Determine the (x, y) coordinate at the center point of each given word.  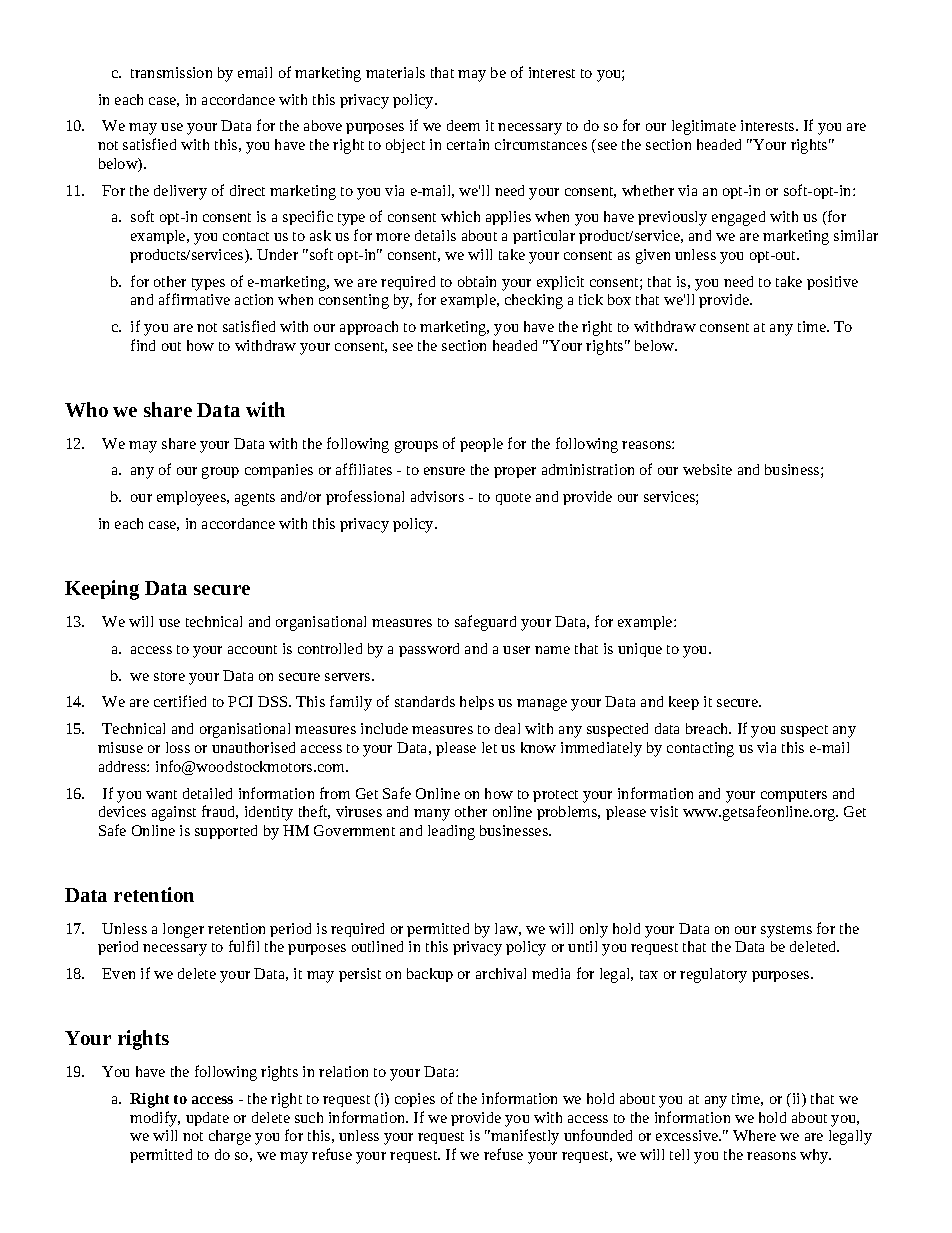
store (169, 676)
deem (463, 125)
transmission (171, 72)
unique (640, 650)
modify (155, 1119)
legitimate (704, 127)
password (429, 650)
